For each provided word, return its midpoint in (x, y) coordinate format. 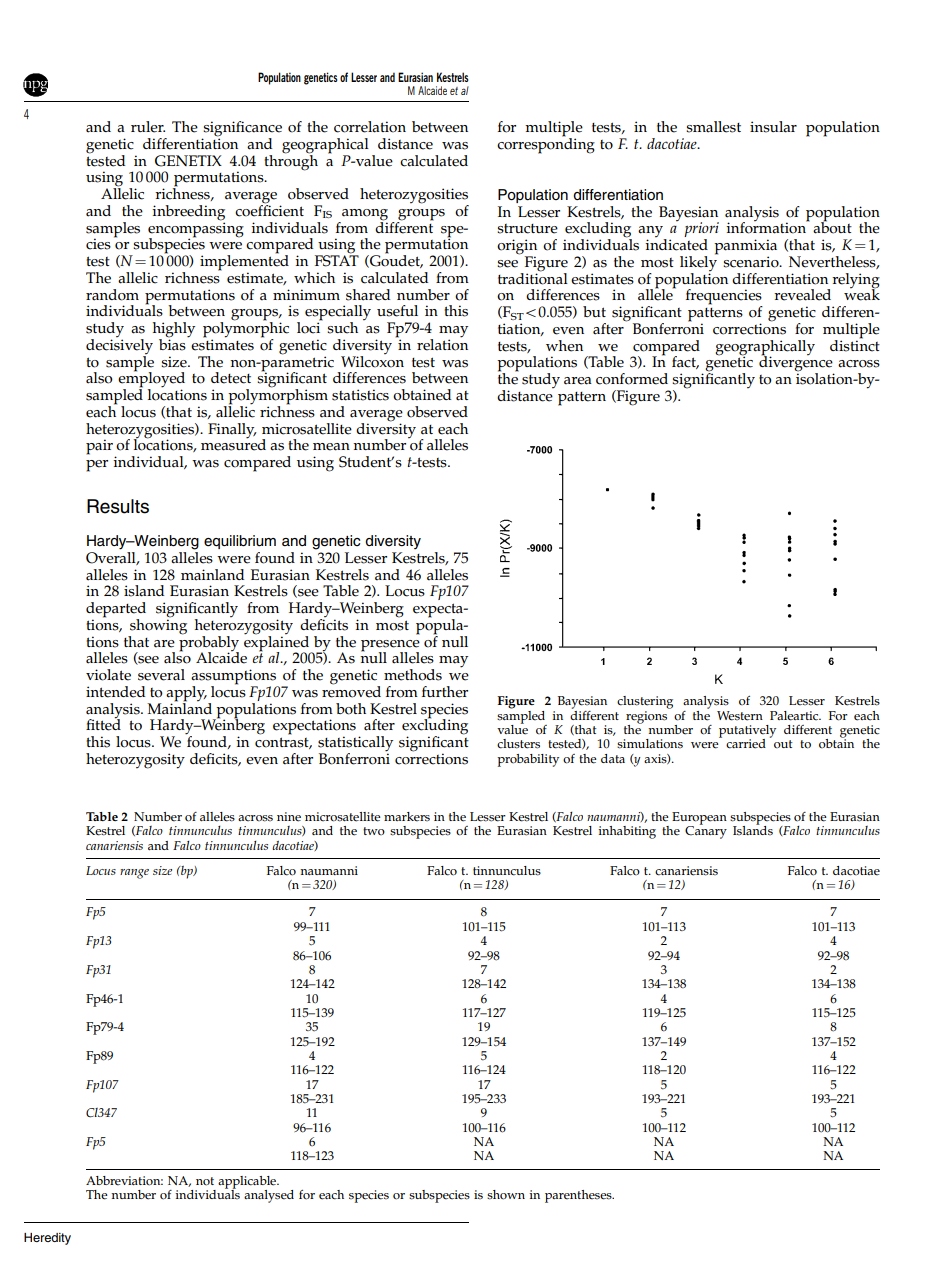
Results (118, 506)
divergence (796, 364)
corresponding (546, 145)
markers (407, 817)
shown (506, 1195)
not (205, 1181)
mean (331, 447)
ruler (148, 127)
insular (773, 127)
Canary (706, 831)
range (134, 874)
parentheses (579, 1196)
